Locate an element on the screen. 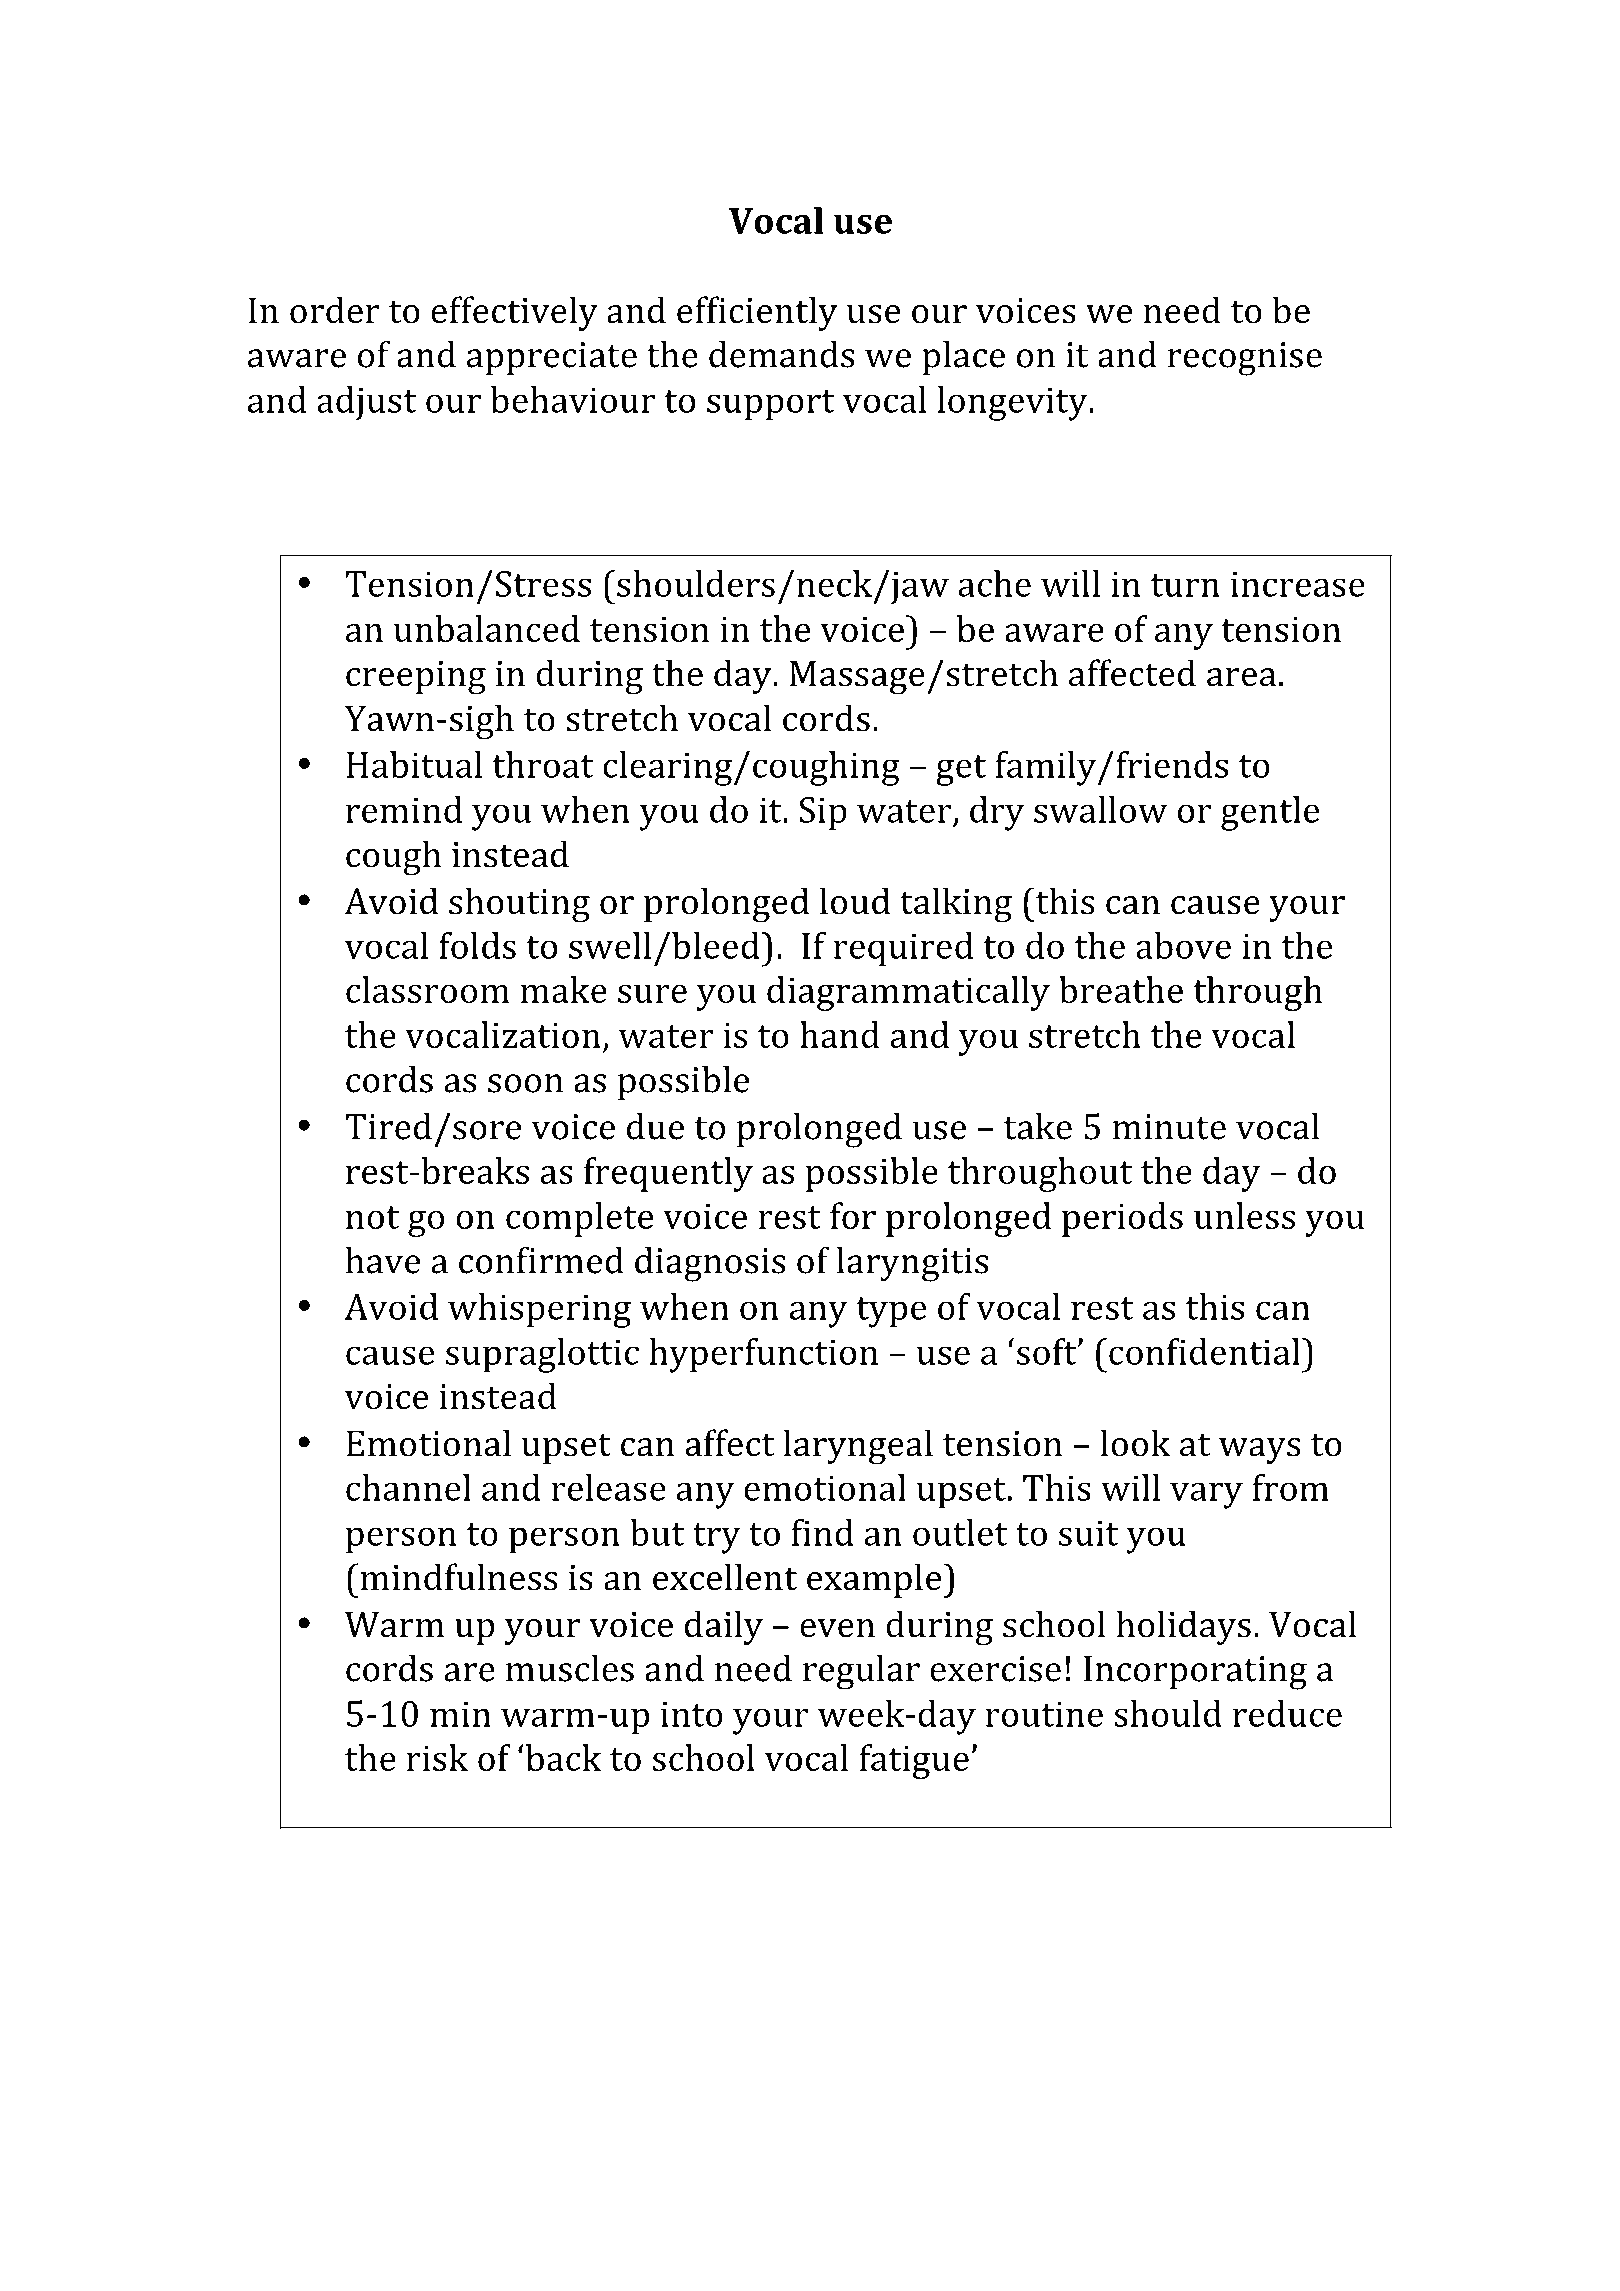  risk is located at coordinates (437, 1757).
